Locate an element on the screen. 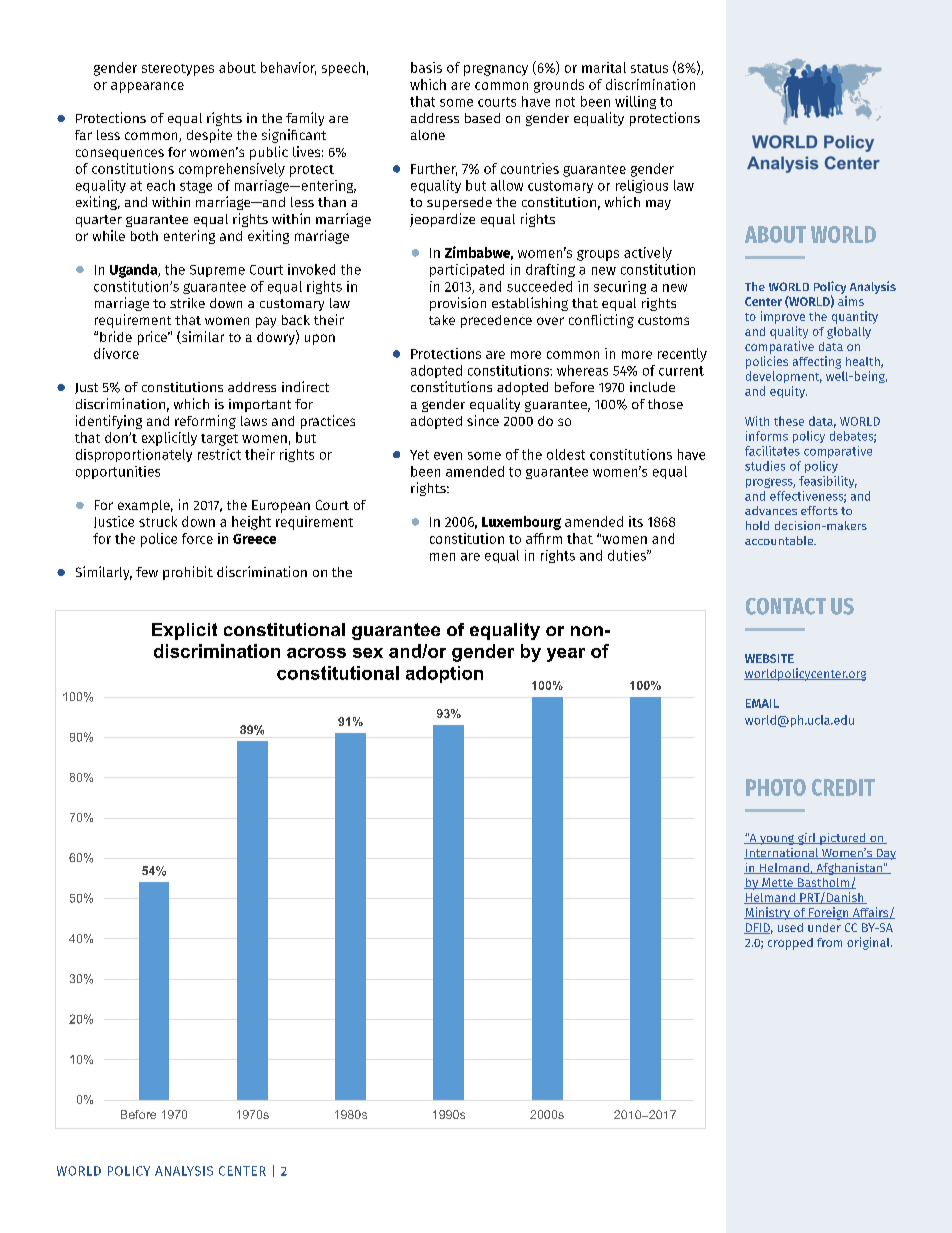 Image resolution: width=952 pixels, height=1233 pixels. status is located at coordinates (649, 68).
